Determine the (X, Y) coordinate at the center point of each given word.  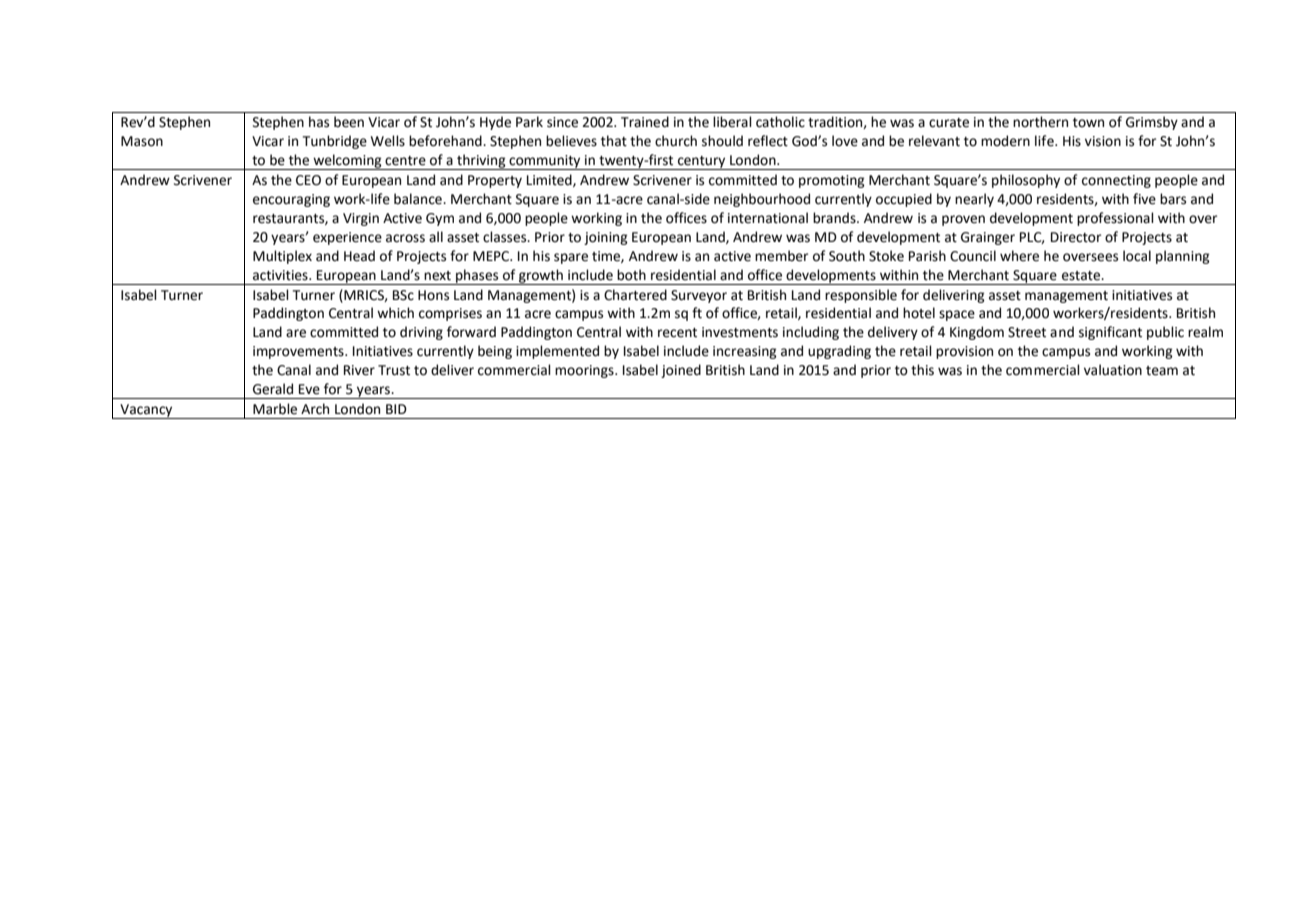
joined (681, 371)
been (349, 122)
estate (1082, 276)
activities (281, 275)
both (631, 275)
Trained (645, 122)
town (1088, 123)
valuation (1113, 370)
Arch (315, 409)
